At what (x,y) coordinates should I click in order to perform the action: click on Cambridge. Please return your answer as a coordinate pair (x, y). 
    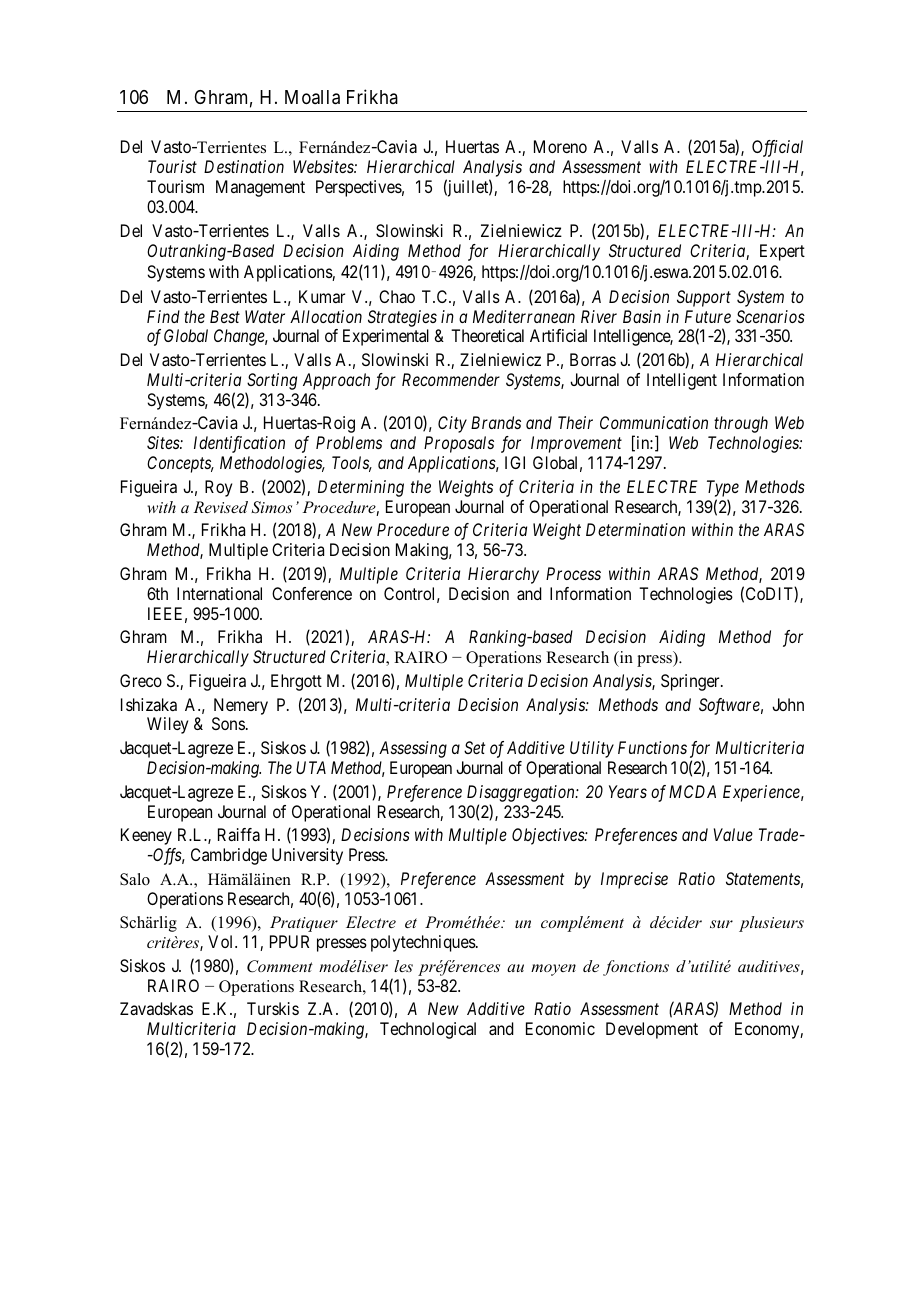
    Looking at the image, I should click on (229, 856).
